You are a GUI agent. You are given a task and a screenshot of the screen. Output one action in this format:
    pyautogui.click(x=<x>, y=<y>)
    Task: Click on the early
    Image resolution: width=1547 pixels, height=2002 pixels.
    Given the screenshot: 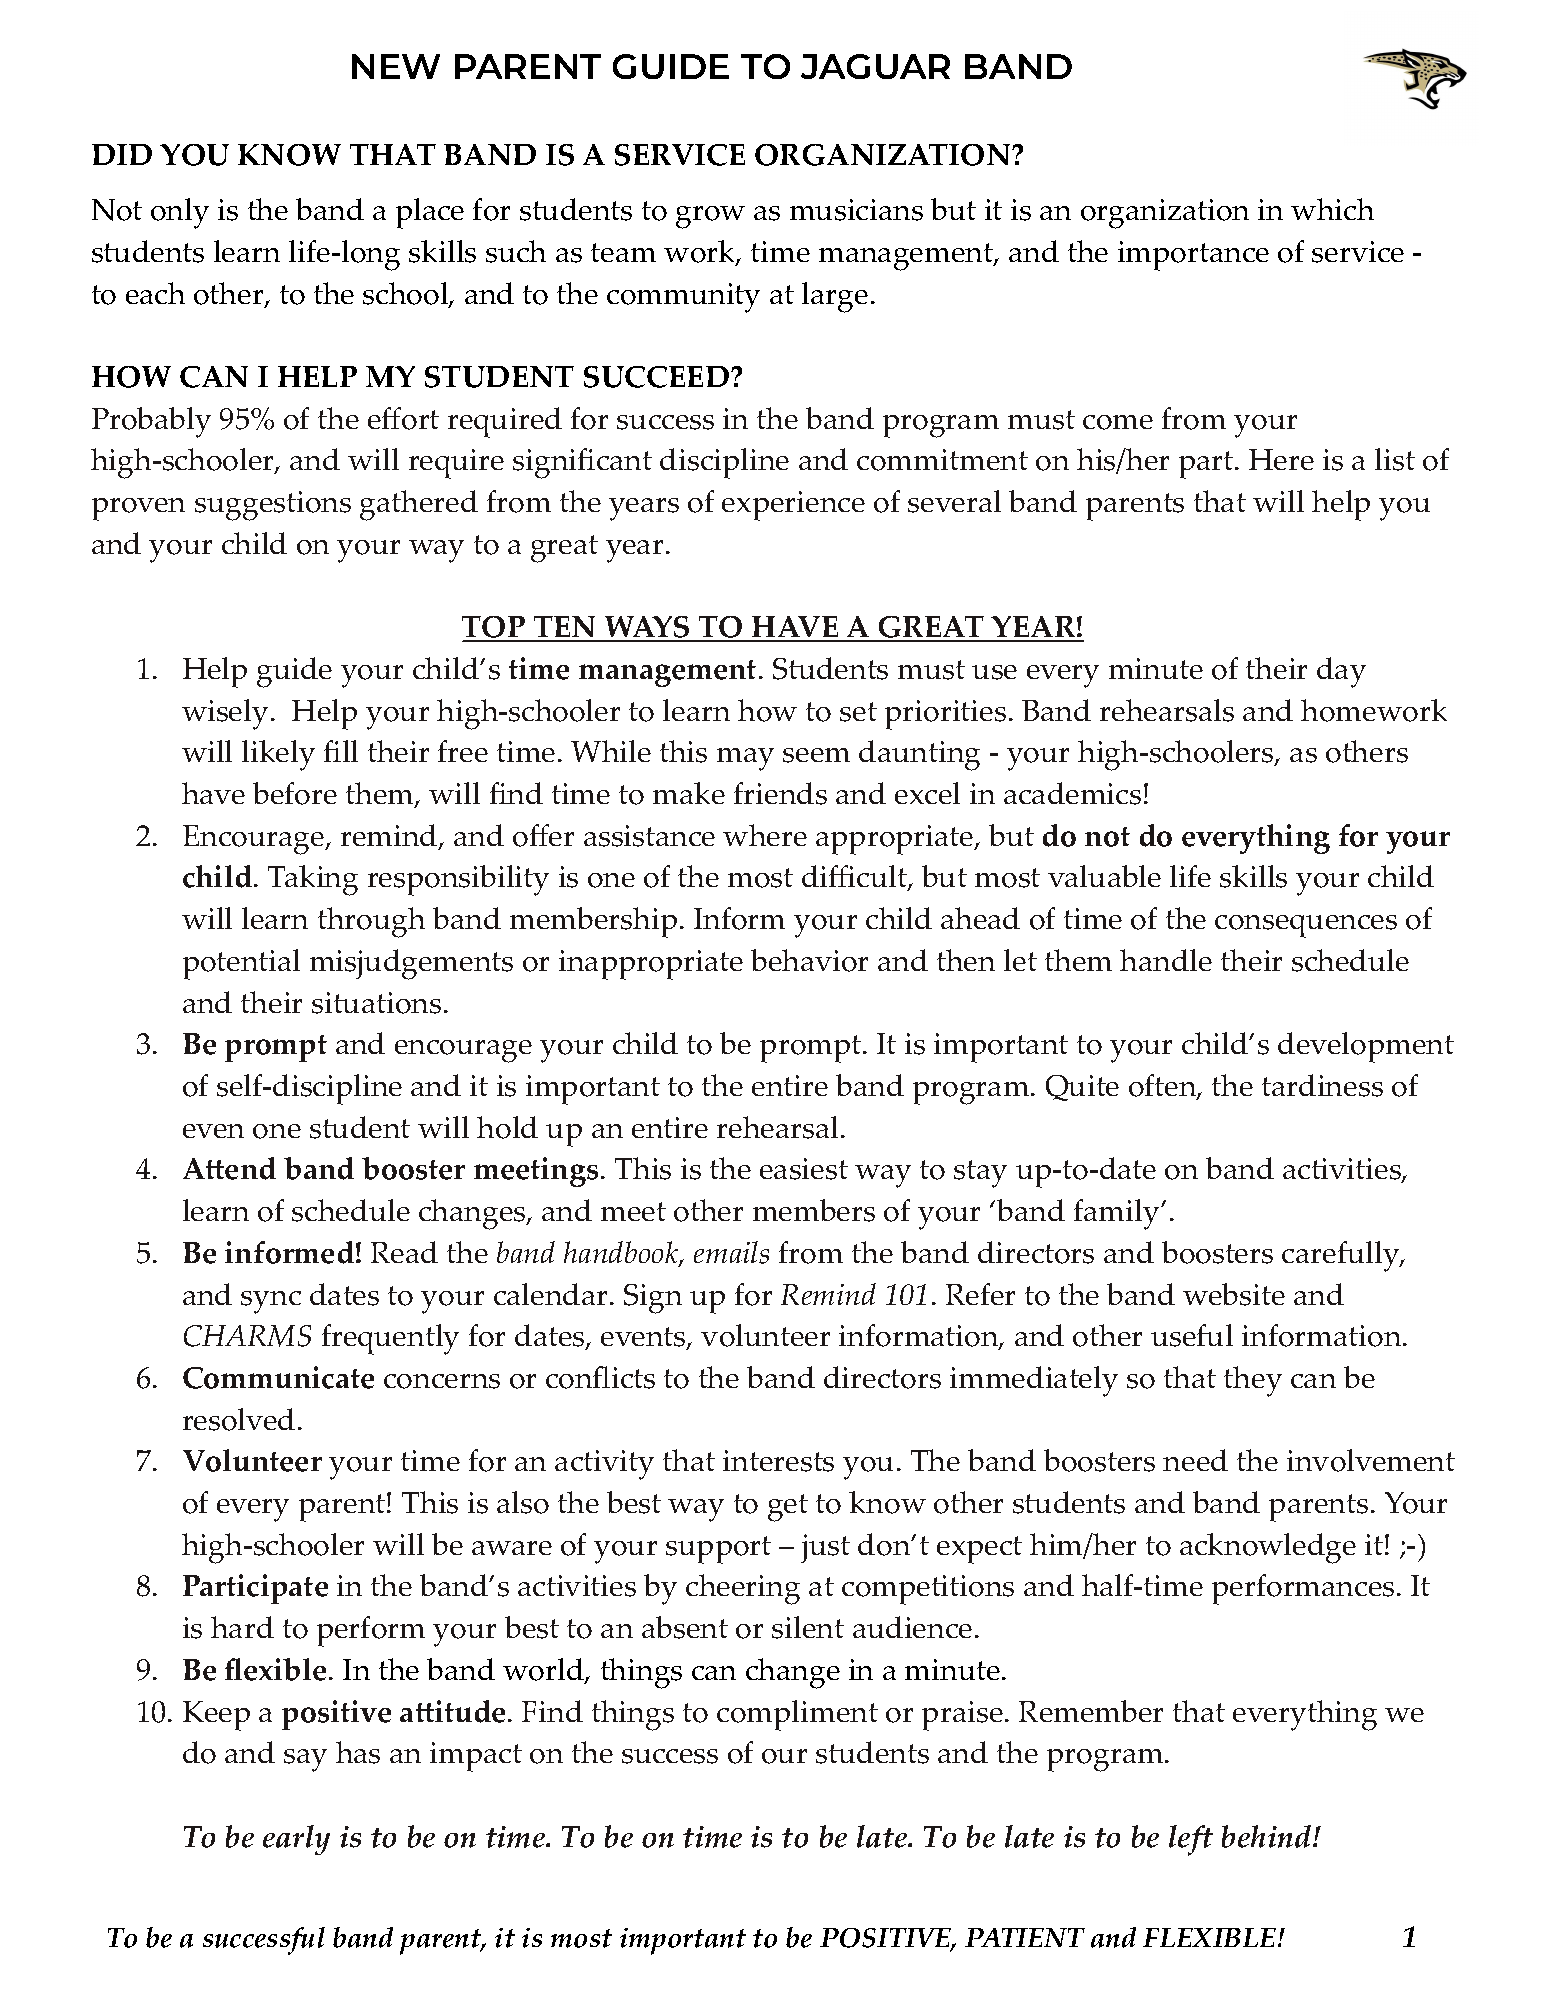 What is the action you would take?
    pyautogui.click(x=296, y=1840)
